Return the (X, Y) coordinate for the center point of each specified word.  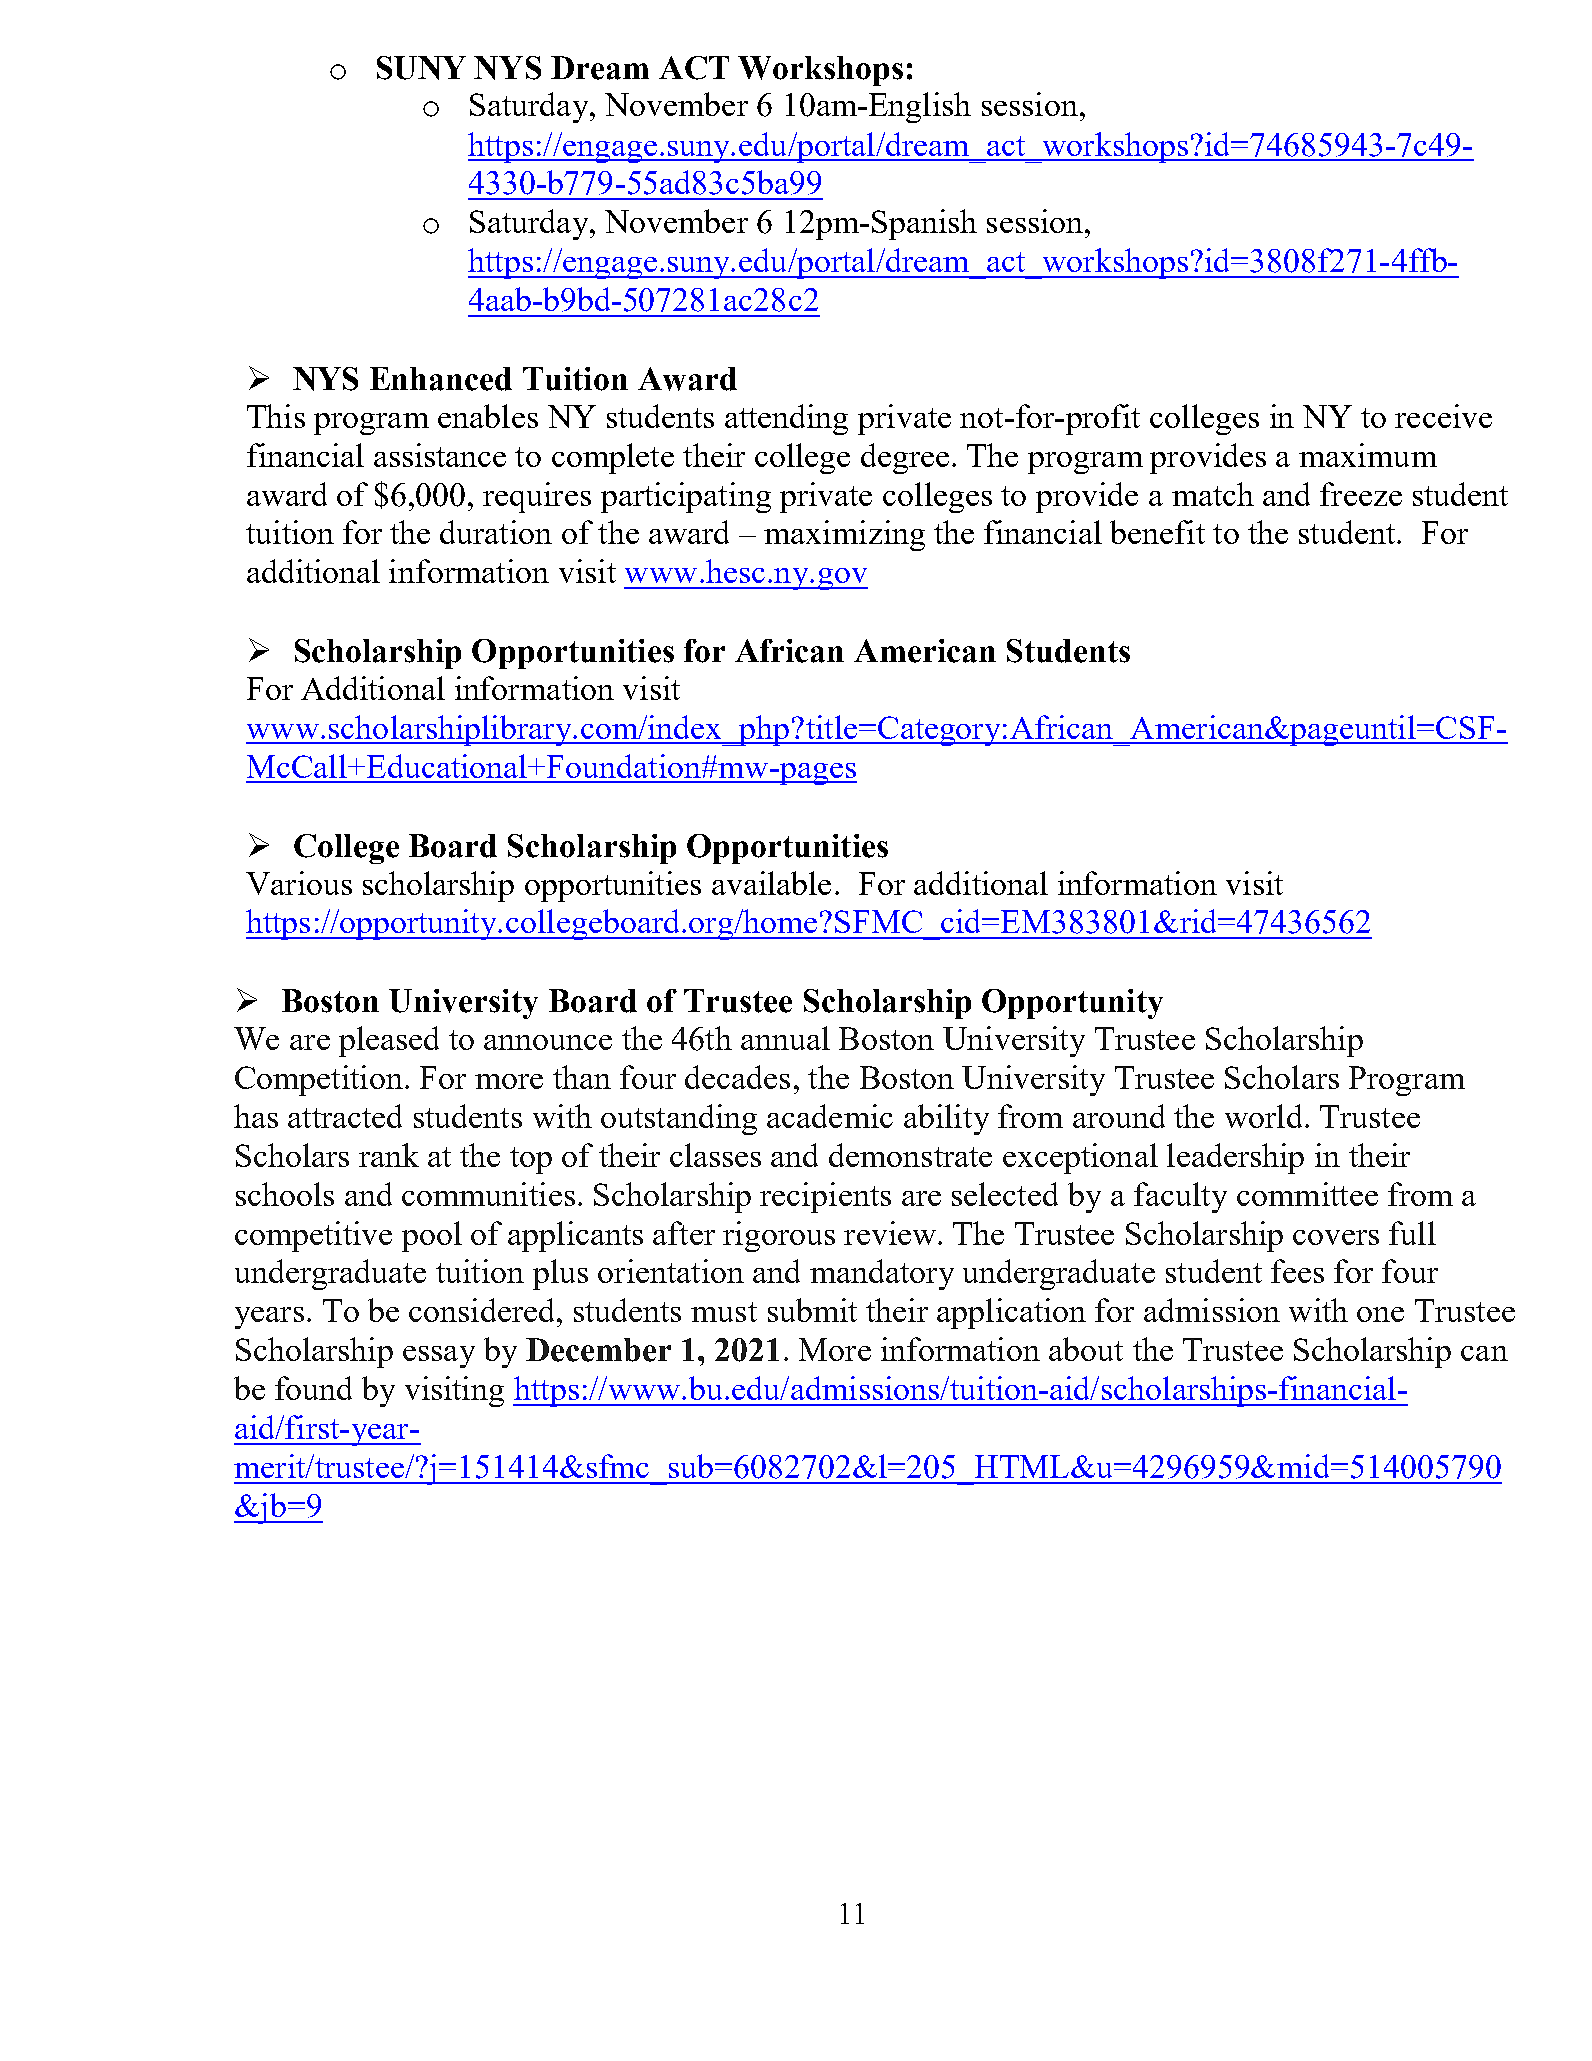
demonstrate (910, 1155)
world (1263, 1116)
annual (785, 1038)
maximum (1368, 455)
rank (389, 1155)
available (771, 883)
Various (299, 883)
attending (786, 419)
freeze (1361, 494)
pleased (389, 1041)
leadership (1235, 1158)
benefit (1157, 532)
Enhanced (441, 379)
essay (439, 1357)
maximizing (844, 535)
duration (496, 532)
